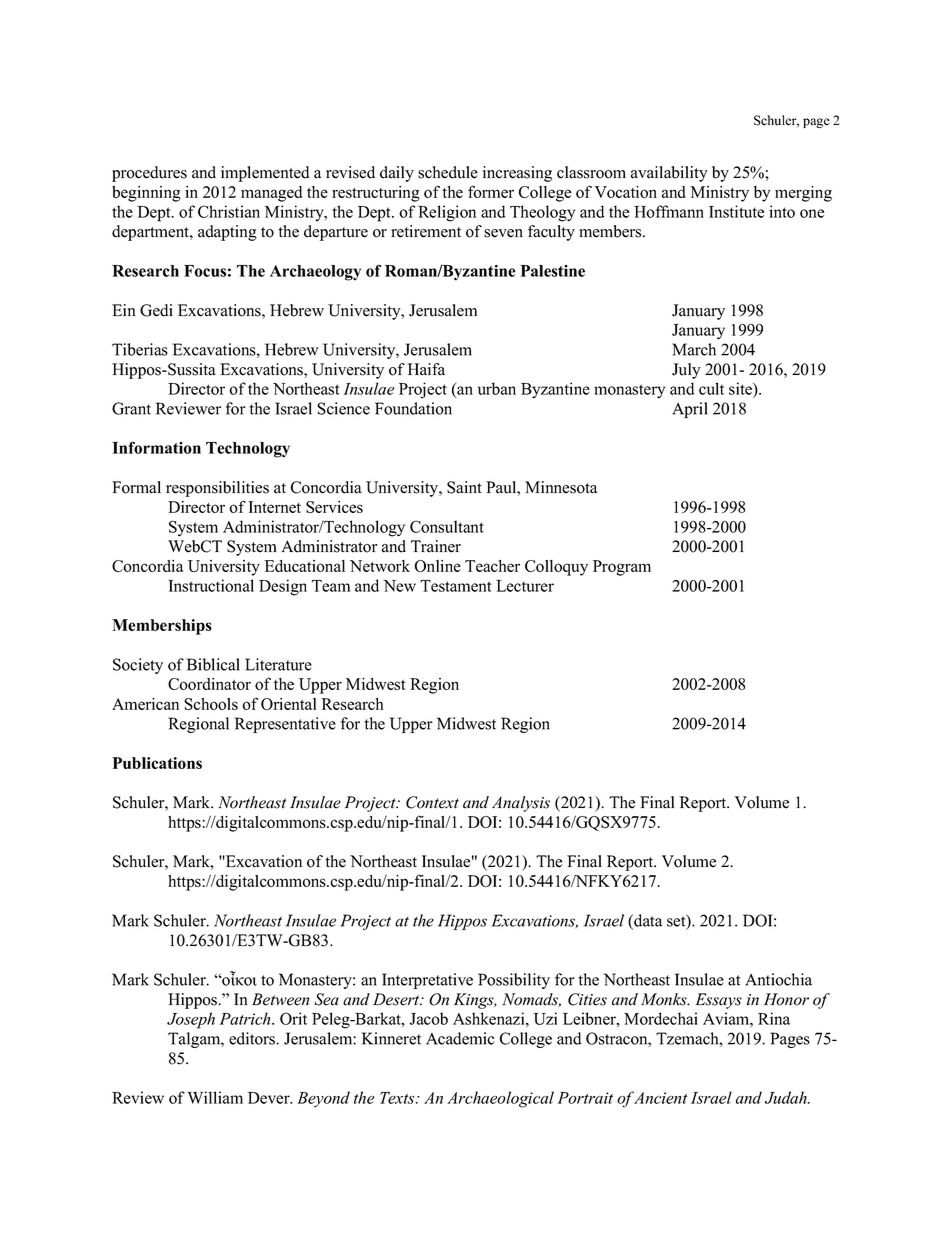 This document has height=1233, width=952. What do you see at coordinates (229, 211) in the document?
I see `Christian` at bounding box center [229, 211].
